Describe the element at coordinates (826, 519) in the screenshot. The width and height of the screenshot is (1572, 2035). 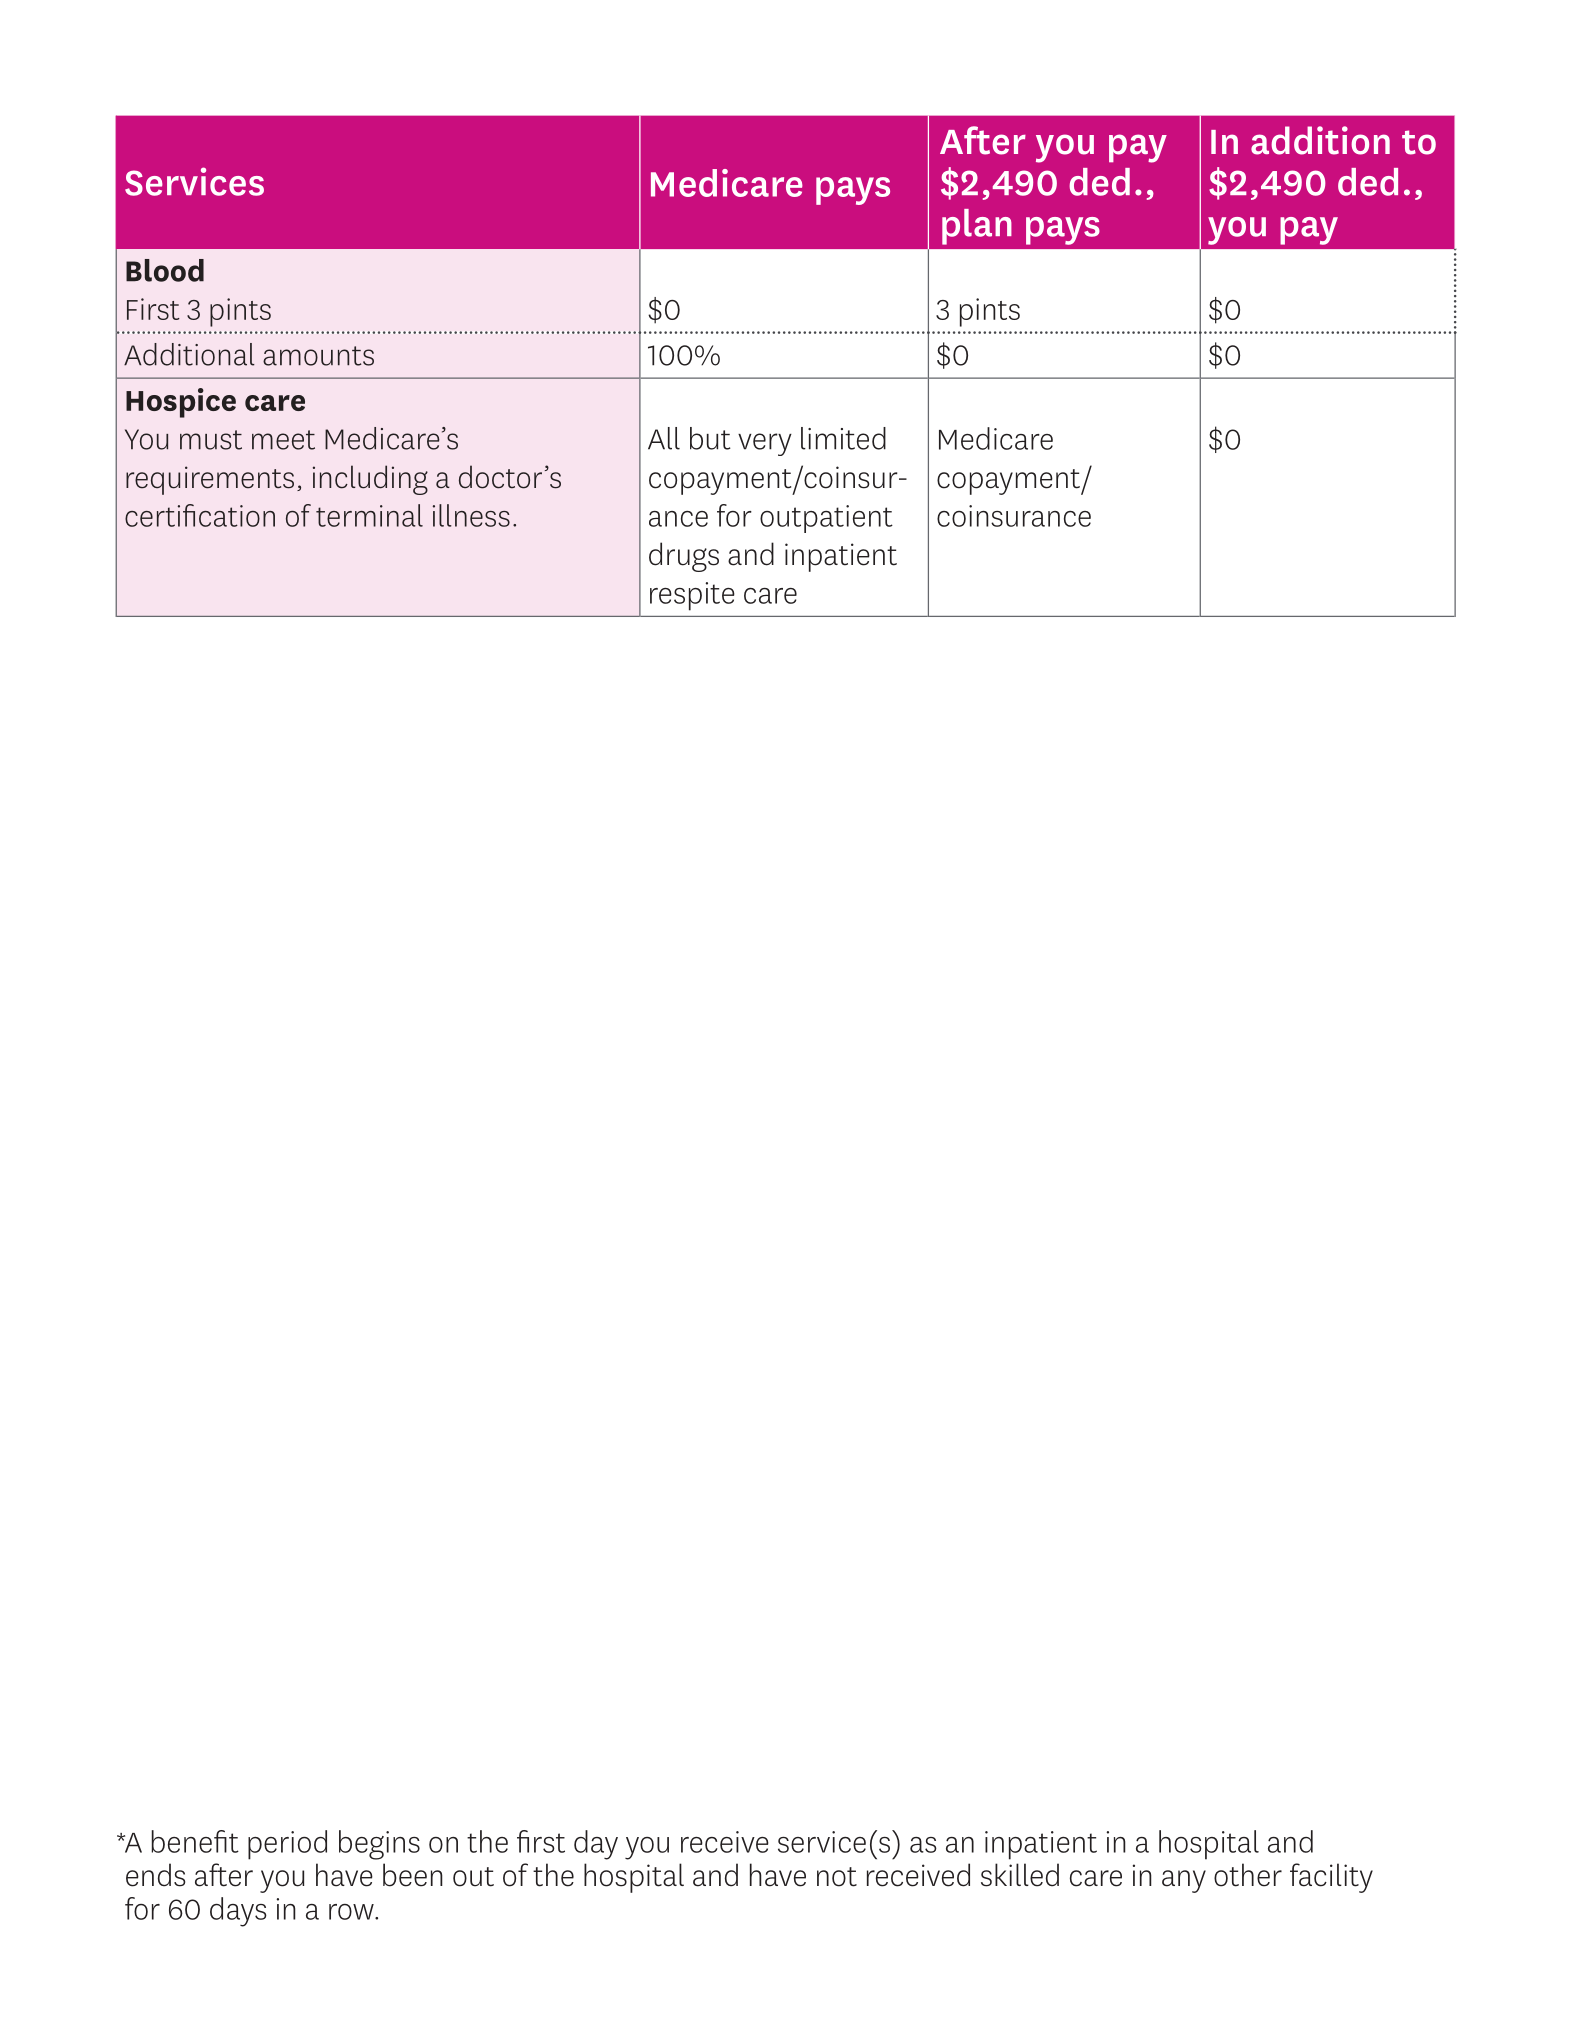
I see `outpatient` at that location.
